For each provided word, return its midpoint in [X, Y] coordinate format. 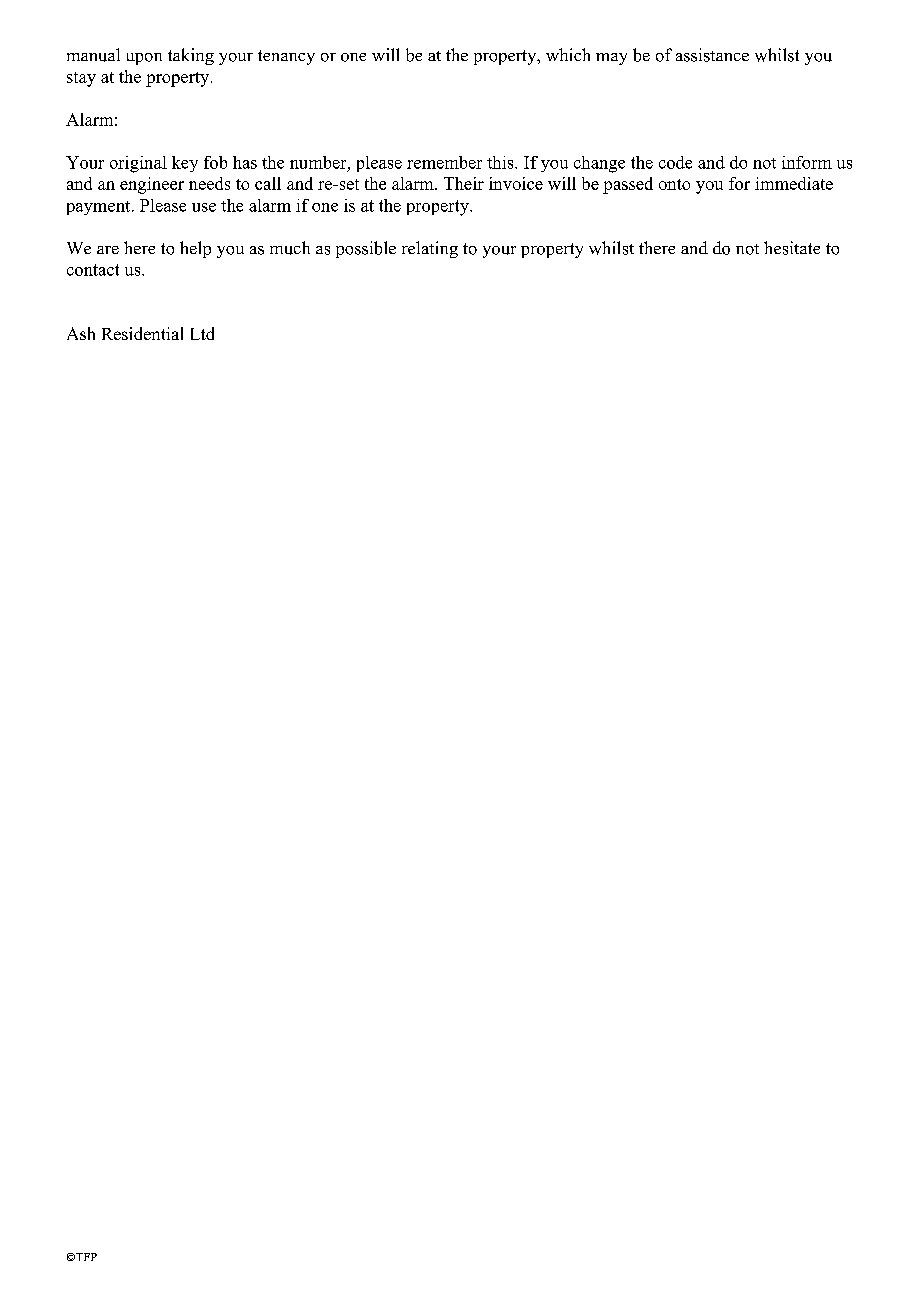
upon [144, 59]
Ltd [202, 333]
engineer [152, 185]
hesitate [792, 248]
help [195, 249]
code [675, 162]
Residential [142, 333]
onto [674, 184]
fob [215, 162]
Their [464, 183]
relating [430, 249]
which [568, 54]
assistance [712, 55]
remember [444, 162]
